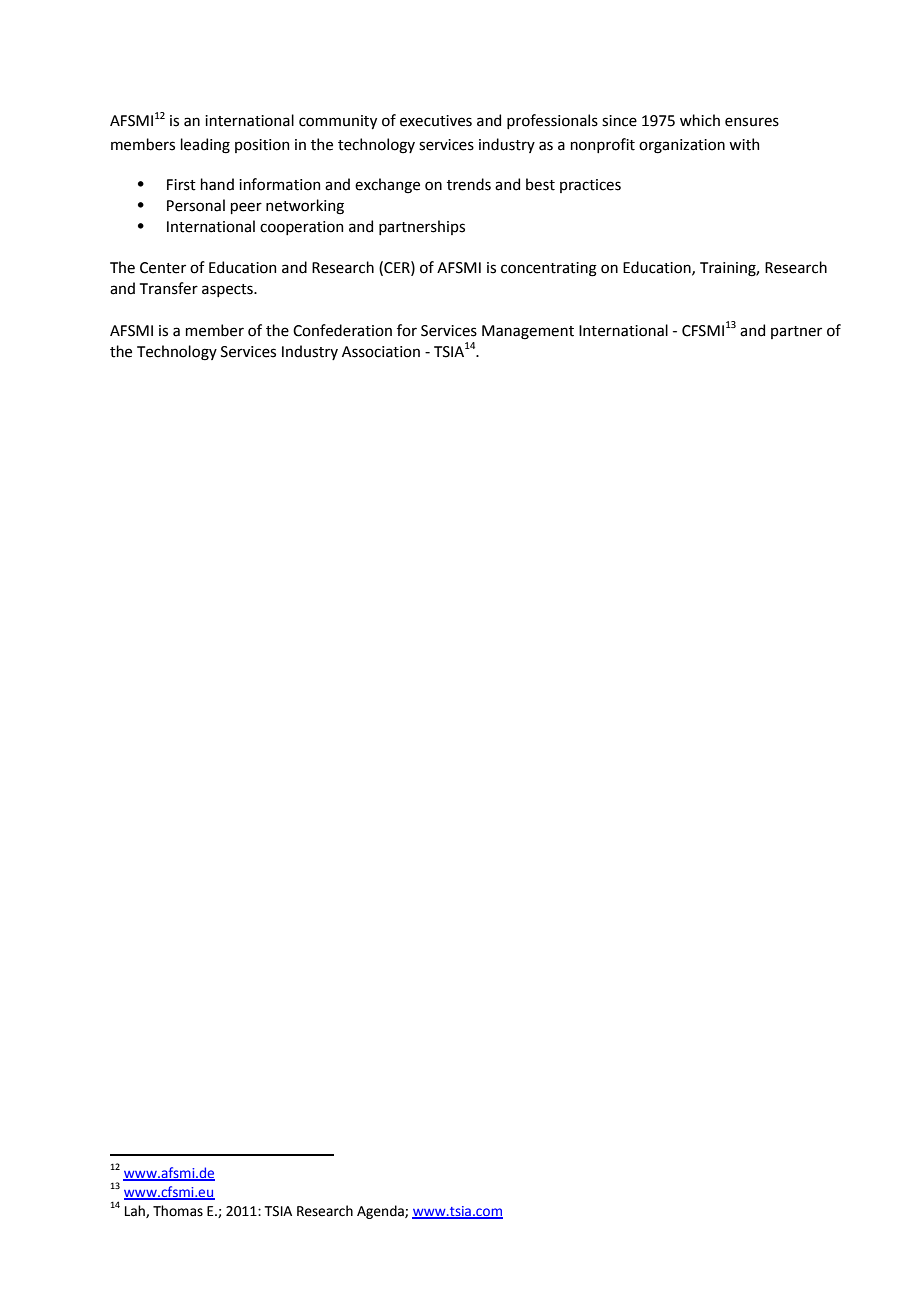  I want to click on Thomas, so click(178, 1211).
